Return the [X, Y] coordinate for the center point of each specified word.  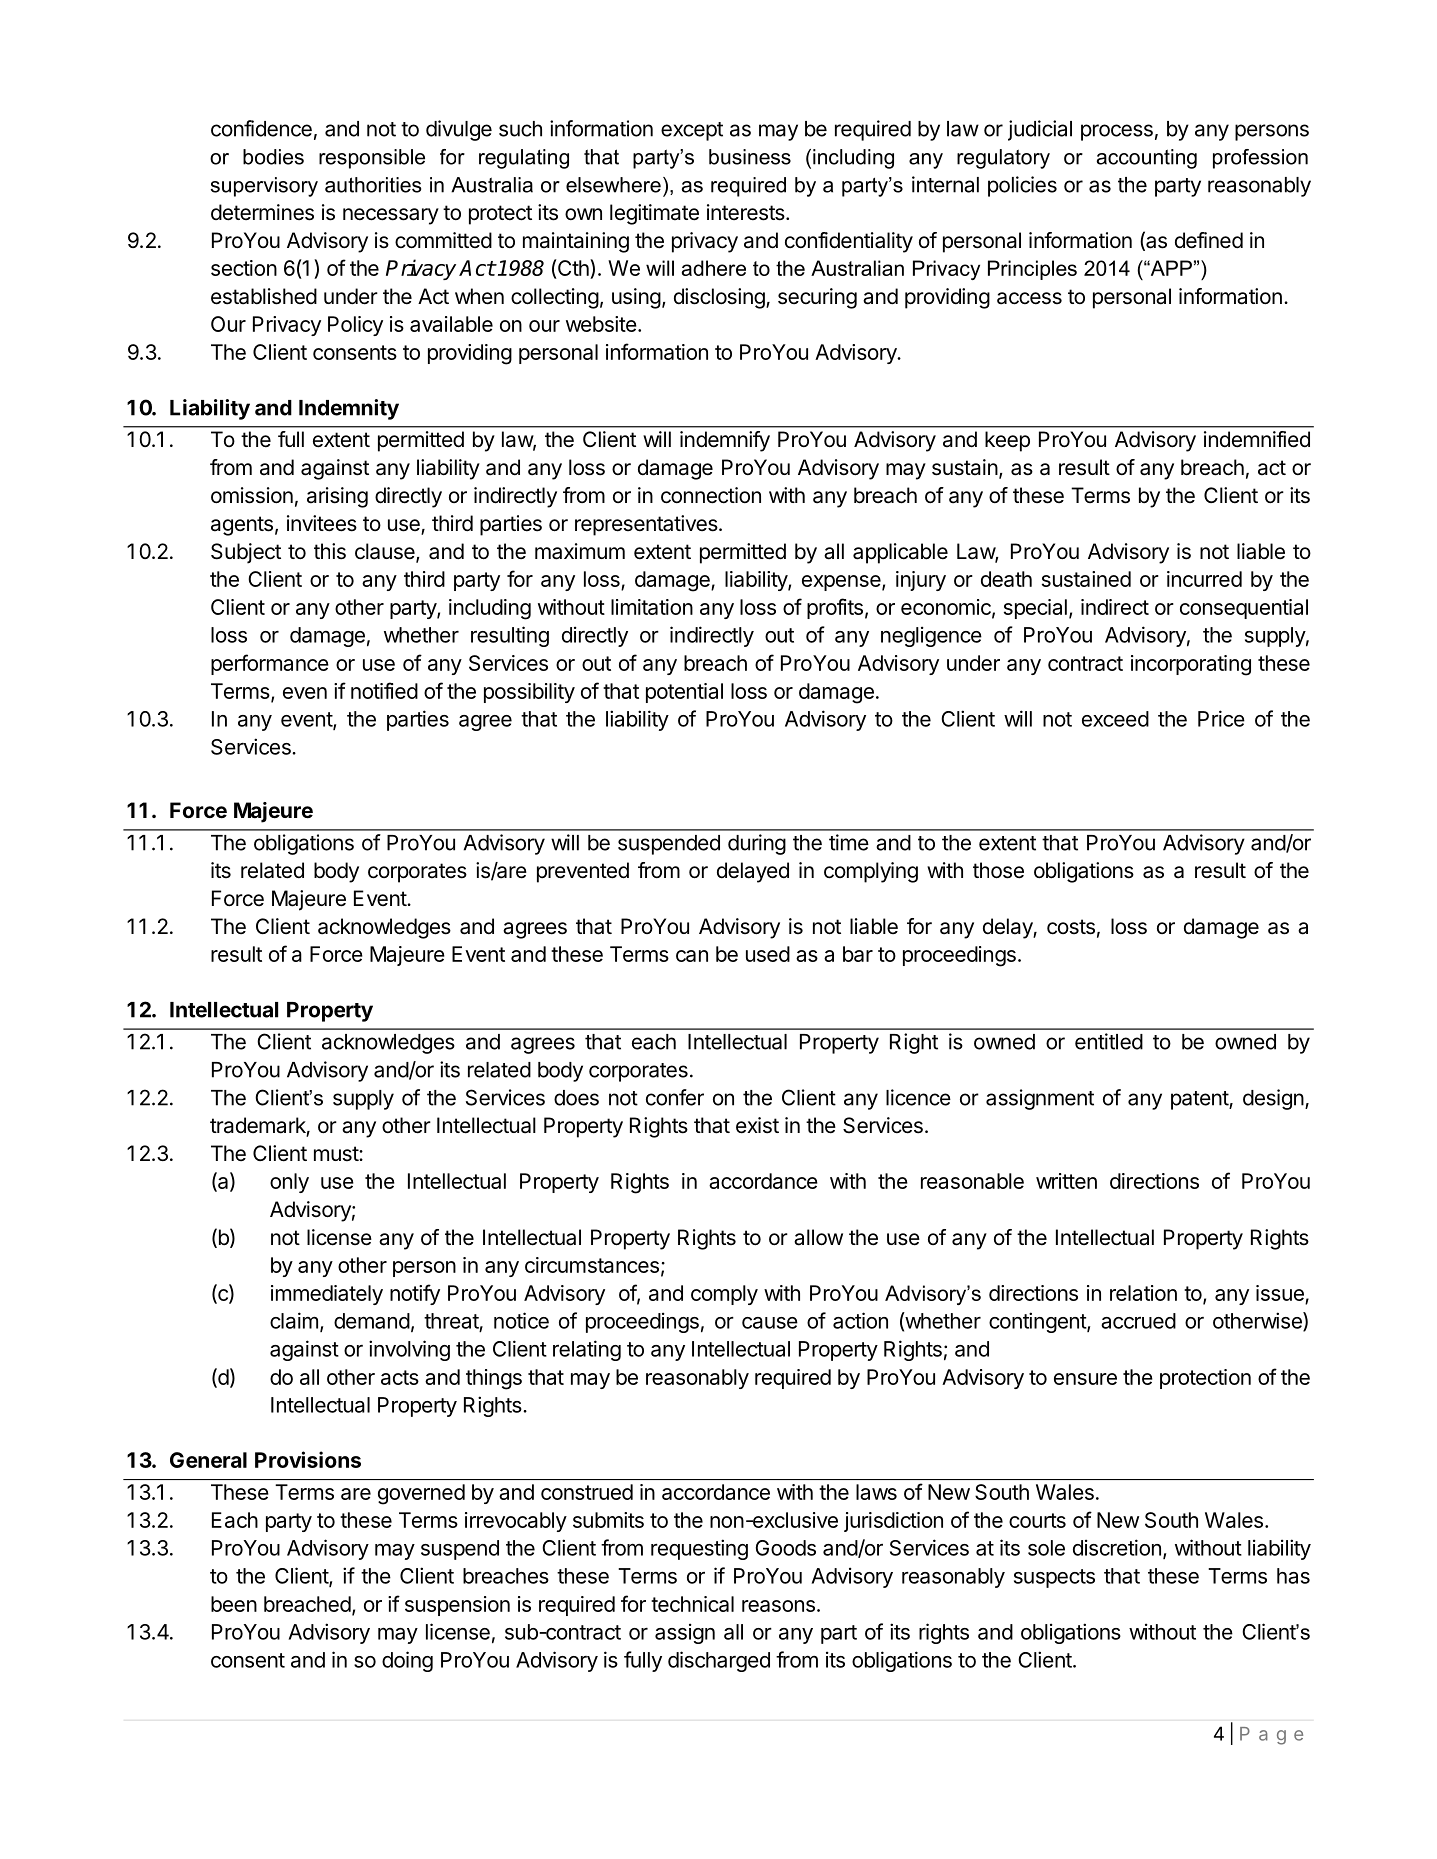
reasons [778, 1606]
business [750, 157]
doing [407, 1661]
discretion [1117, 1547]
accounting [1147, 159]
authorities [373, 185]
